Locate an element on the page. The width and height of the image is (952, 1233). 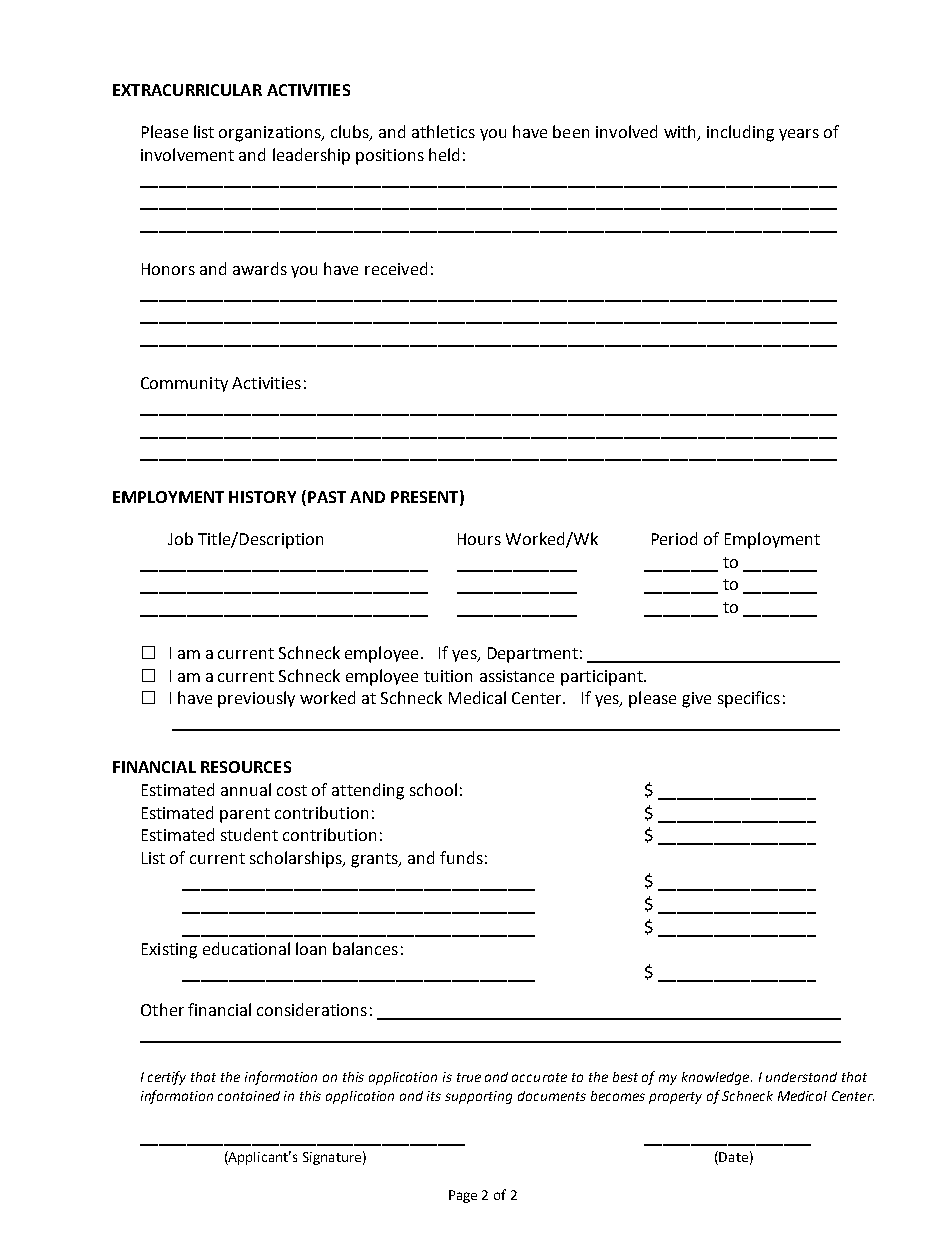
contained is located at coordinates (249, 1096).
